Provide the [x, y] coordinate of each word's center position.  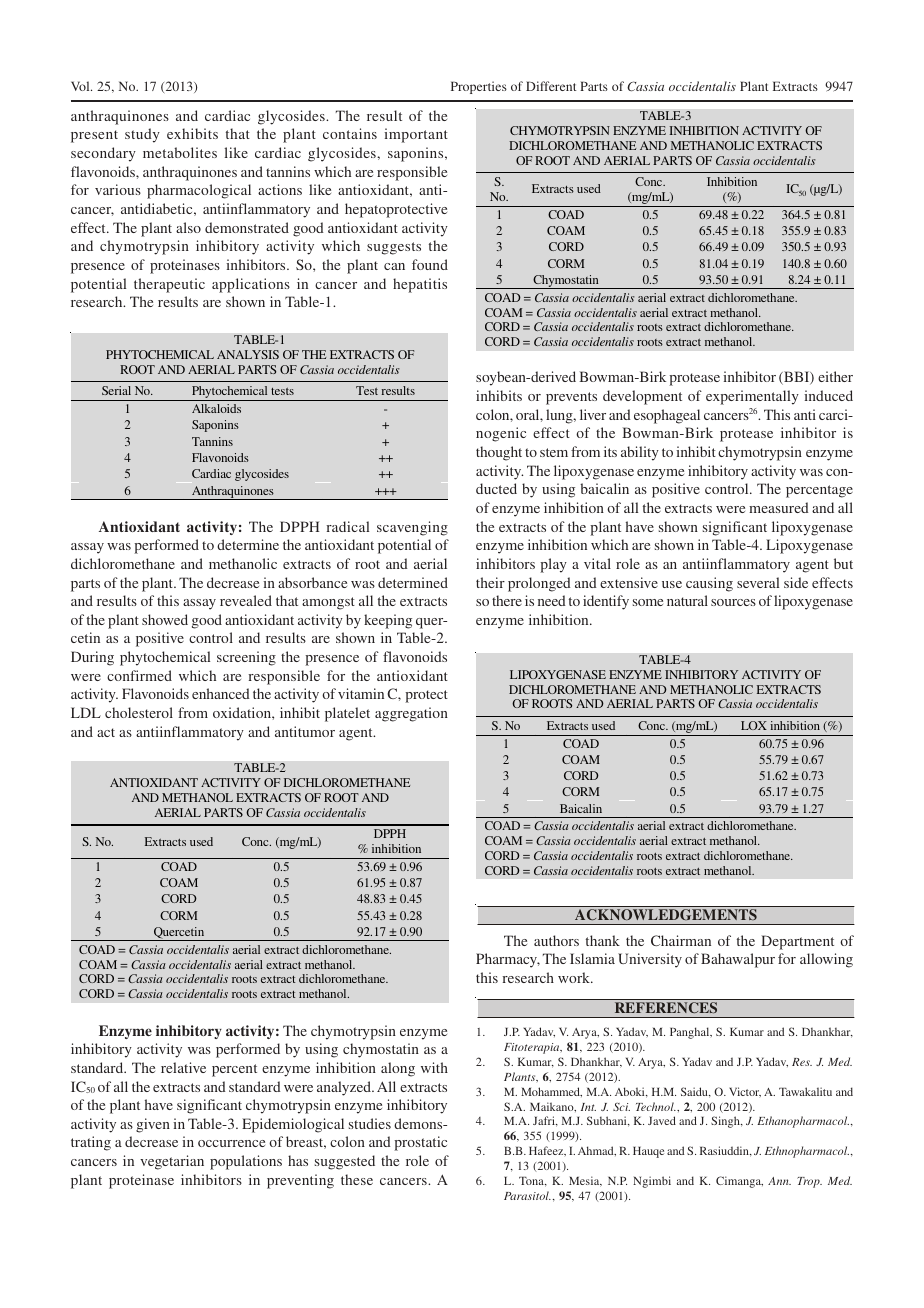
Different [551, 86]
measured [779, 507]
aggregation [411, 714]
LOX [754, 725]
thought [499, 453]
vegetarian [172, 1162]
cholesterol [139, 712]
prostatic [420, 1143]
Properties [479, 87]
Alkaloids [216, 408]
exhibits [192, 133]
